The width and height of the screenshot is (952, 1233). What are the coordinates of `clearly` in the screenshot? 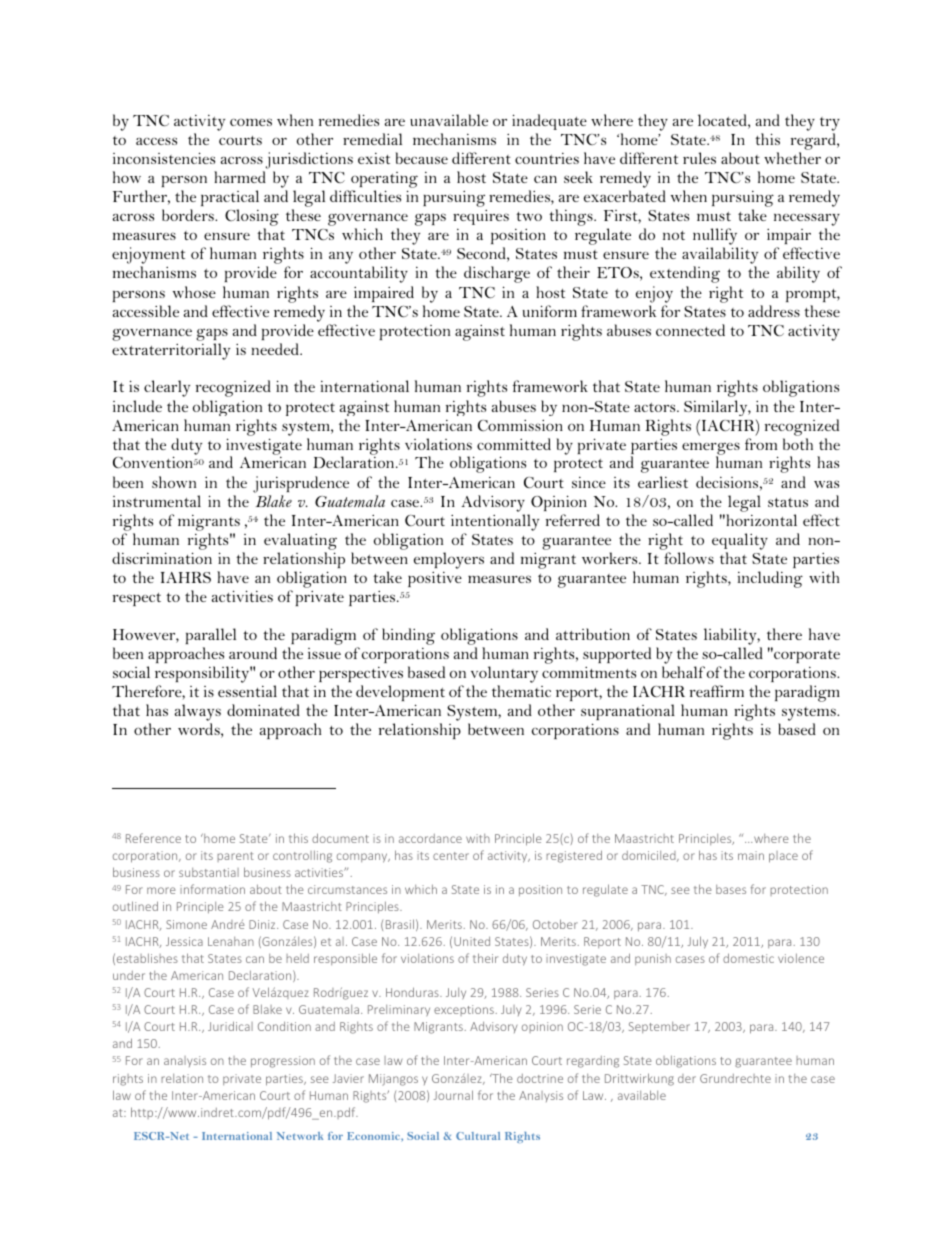 It's located at (167, 388).
